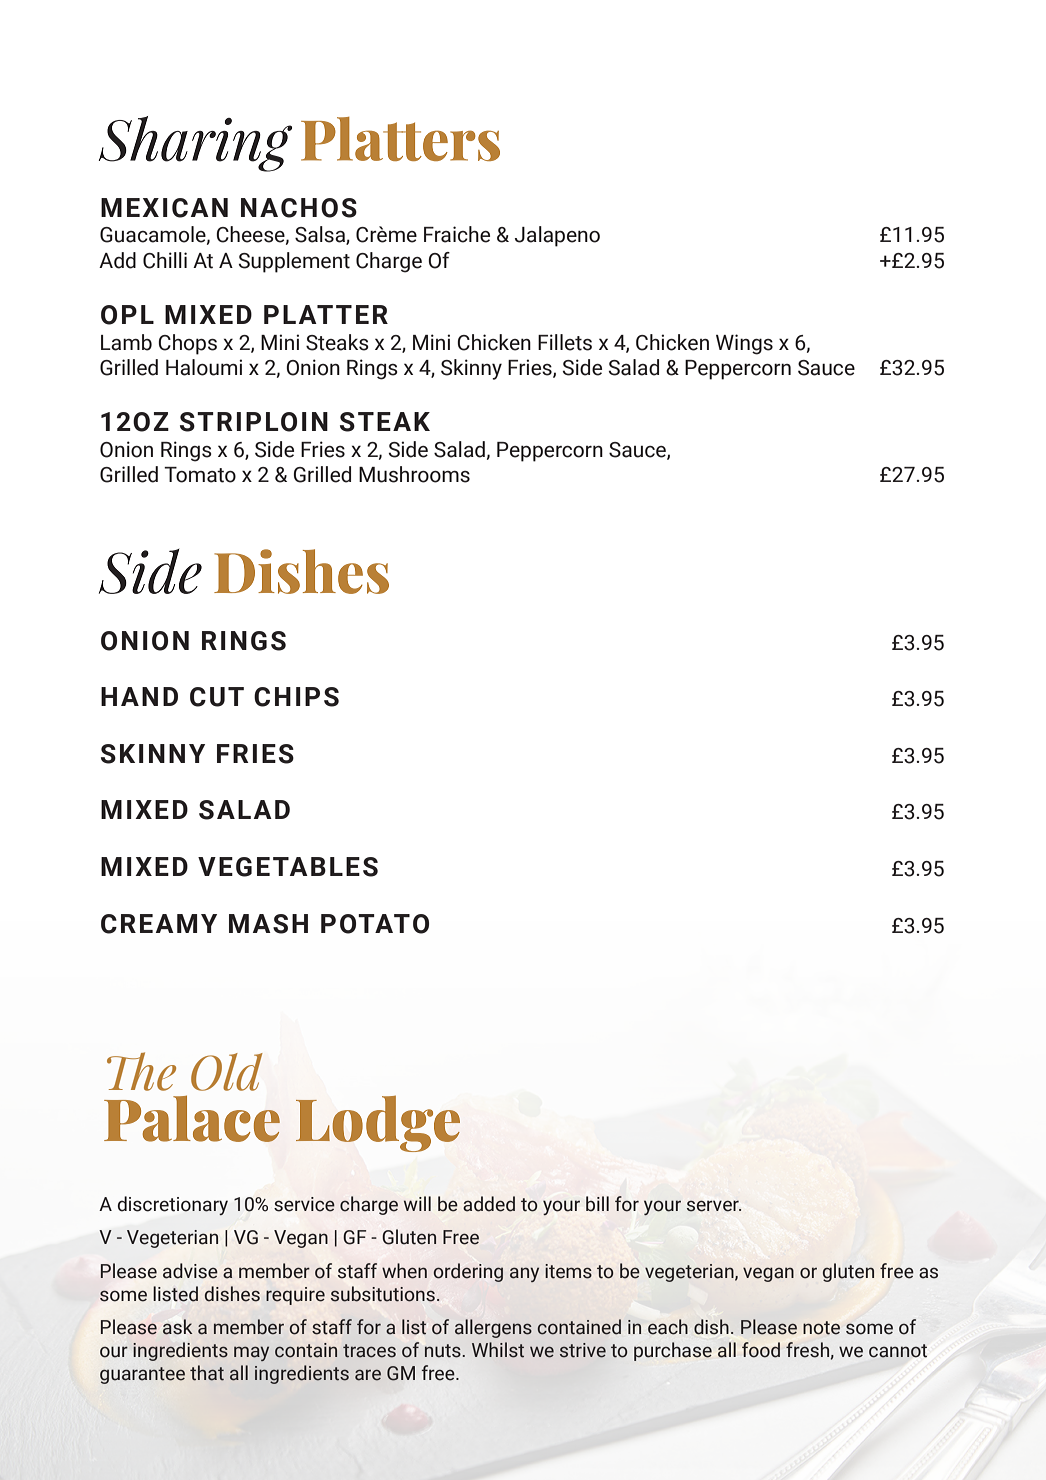 The image size is (1046, 1480). I want to click on CUT, so click(217, 697).
